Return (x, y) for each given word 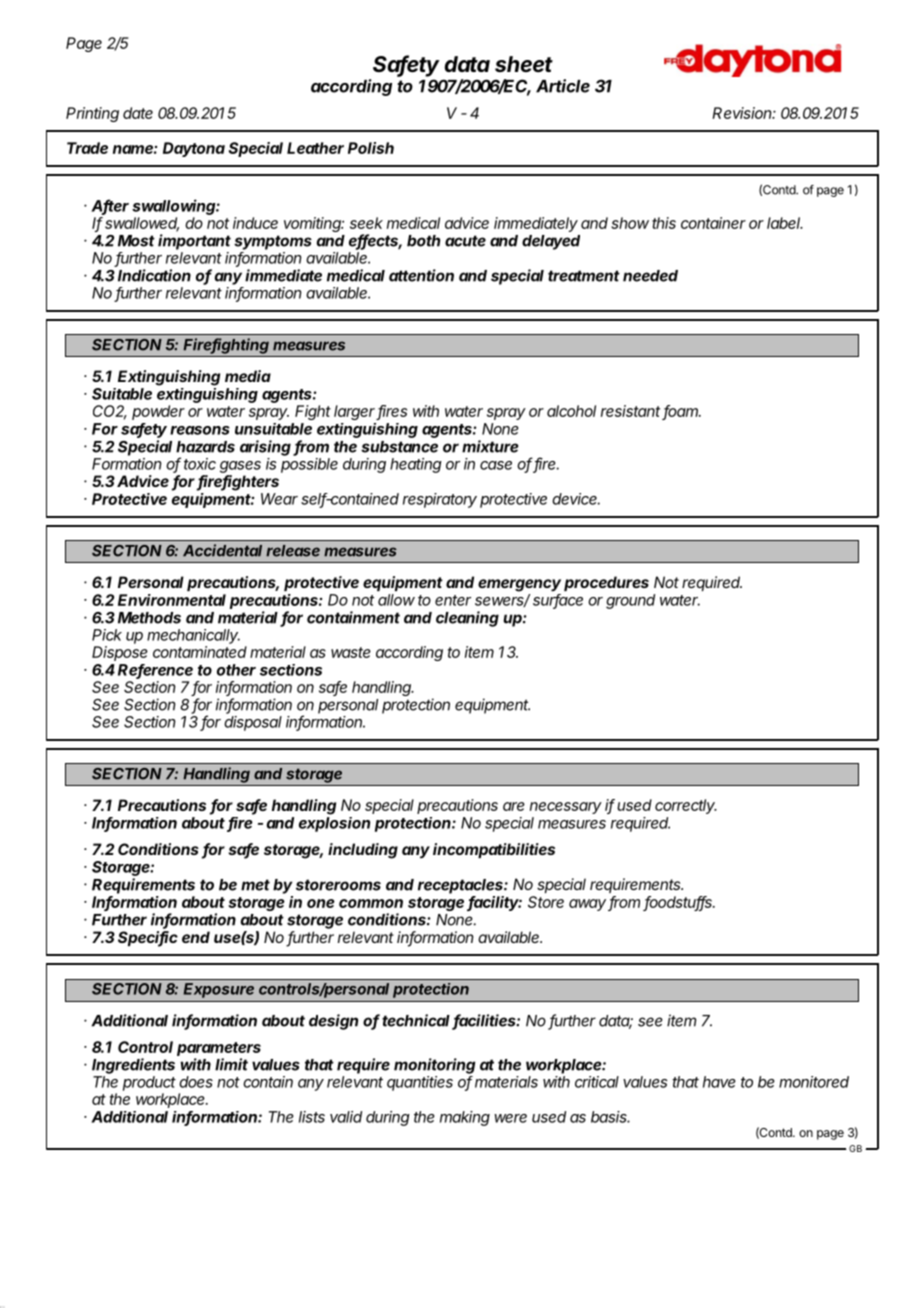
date (138, 113)
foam (681, 412)
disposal (253, 723)
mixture (490, 446)
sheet (524, 64)
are (514, 806)
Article (563, 86)
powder (158, 412)
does (196, 1082)
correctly (686, 806)
